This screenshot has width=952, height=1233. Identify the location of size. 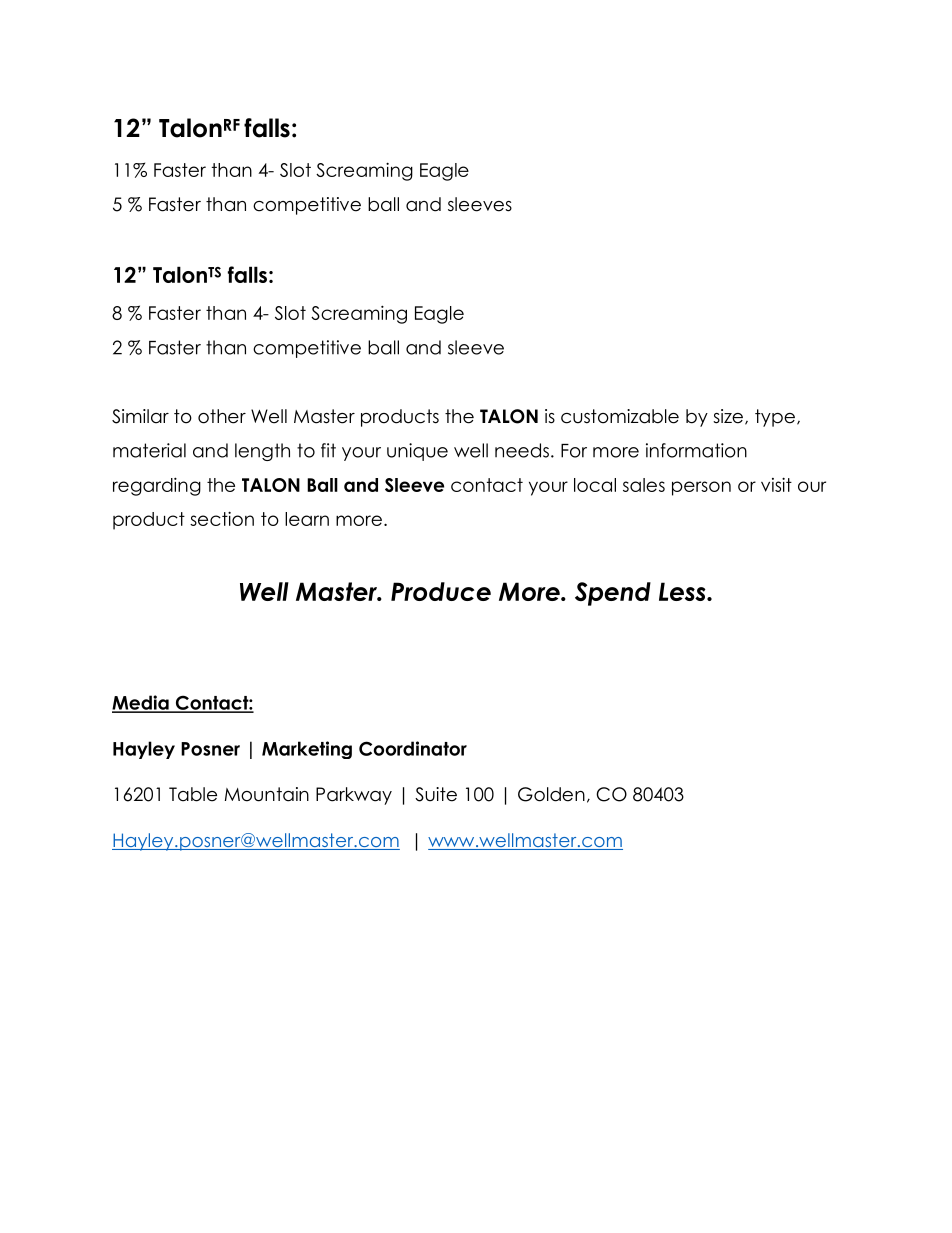
(728, 416).
